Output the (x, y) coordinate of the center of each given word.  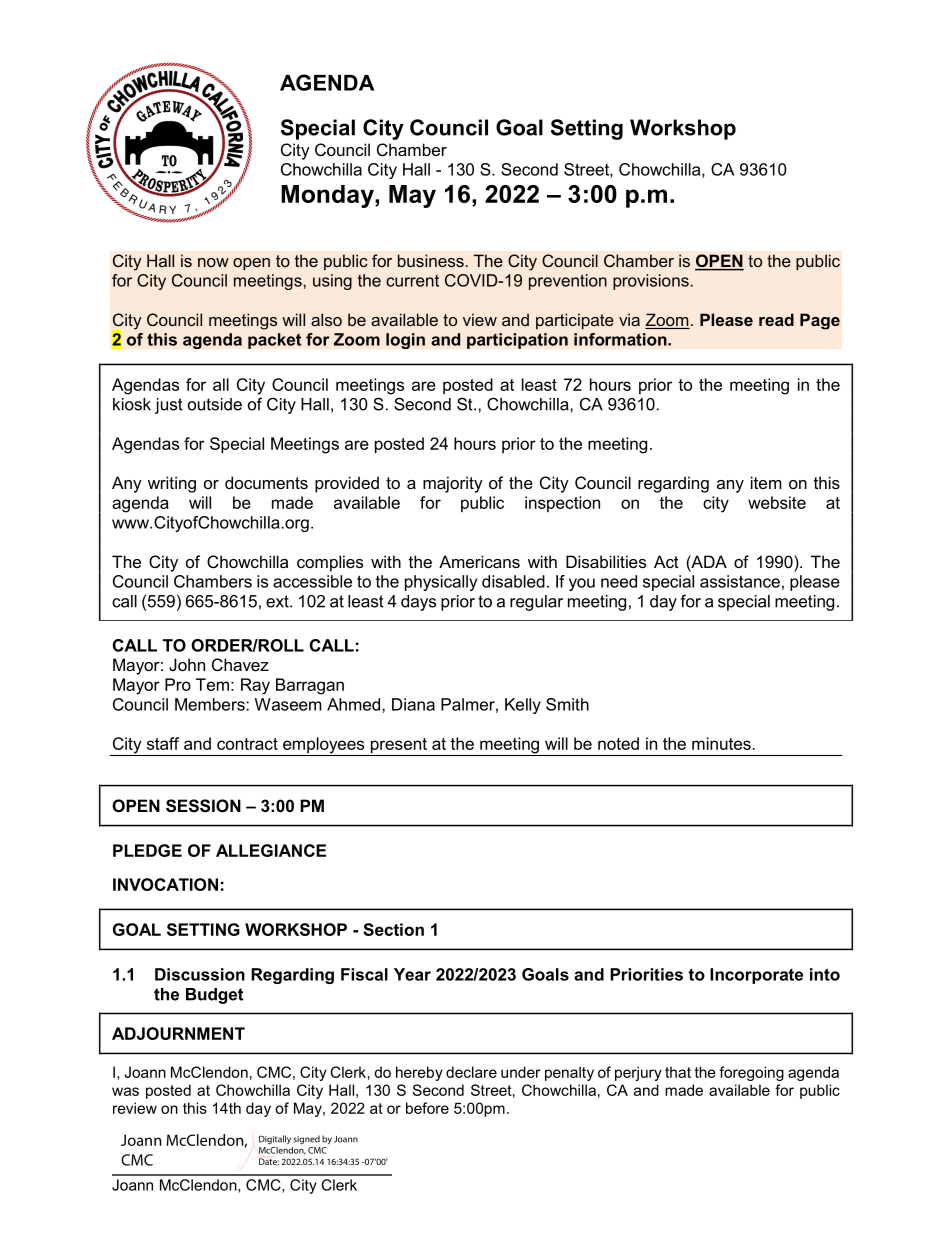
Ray (255, 686)
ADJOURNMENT (178, 1033)
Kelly (523, 706)
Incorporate (756, 976)
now (213, 262)
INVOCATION (165, 884)
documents (266, 482)
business (431, 260)
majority (453, 484)
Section (393, 929)
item (766, 482)
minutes (721, 743)
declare (471, 1072)
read (776, 319)
